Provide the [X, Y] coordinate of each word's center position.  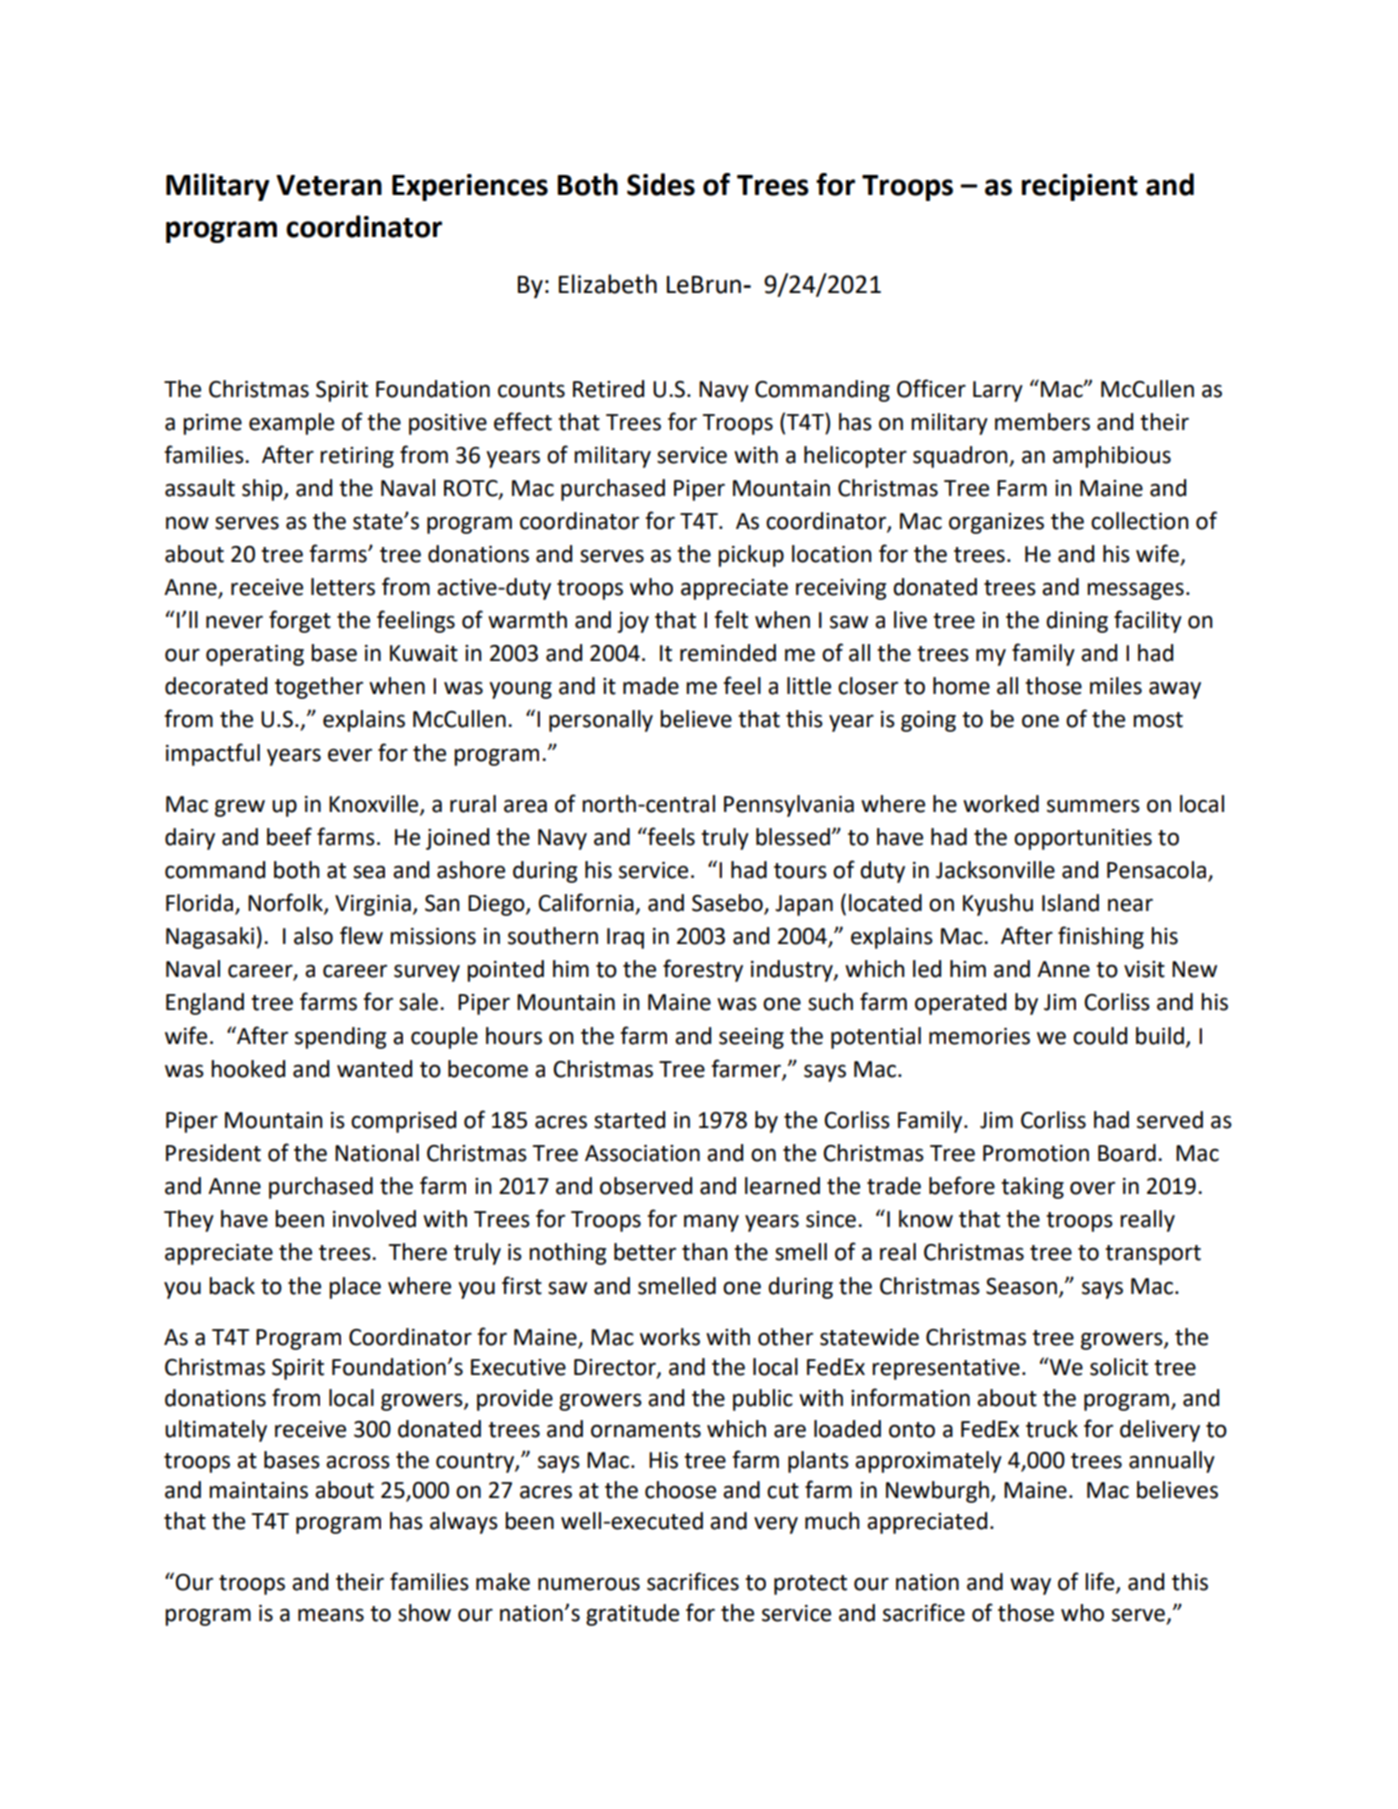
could [1100, 1036]
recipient [1080, 187]
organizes [996, 523]
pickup [751, 556]
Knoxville [375, 805]
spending [340, 1038]
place [355, 1288]
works [670, 1337]
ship [263, 490]
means [331, 1615]
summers [1093, 806]
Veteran [329, 185]
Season [1021, 1286]
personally [601, 721]
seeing [751, 1038]
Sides [661, 184]
